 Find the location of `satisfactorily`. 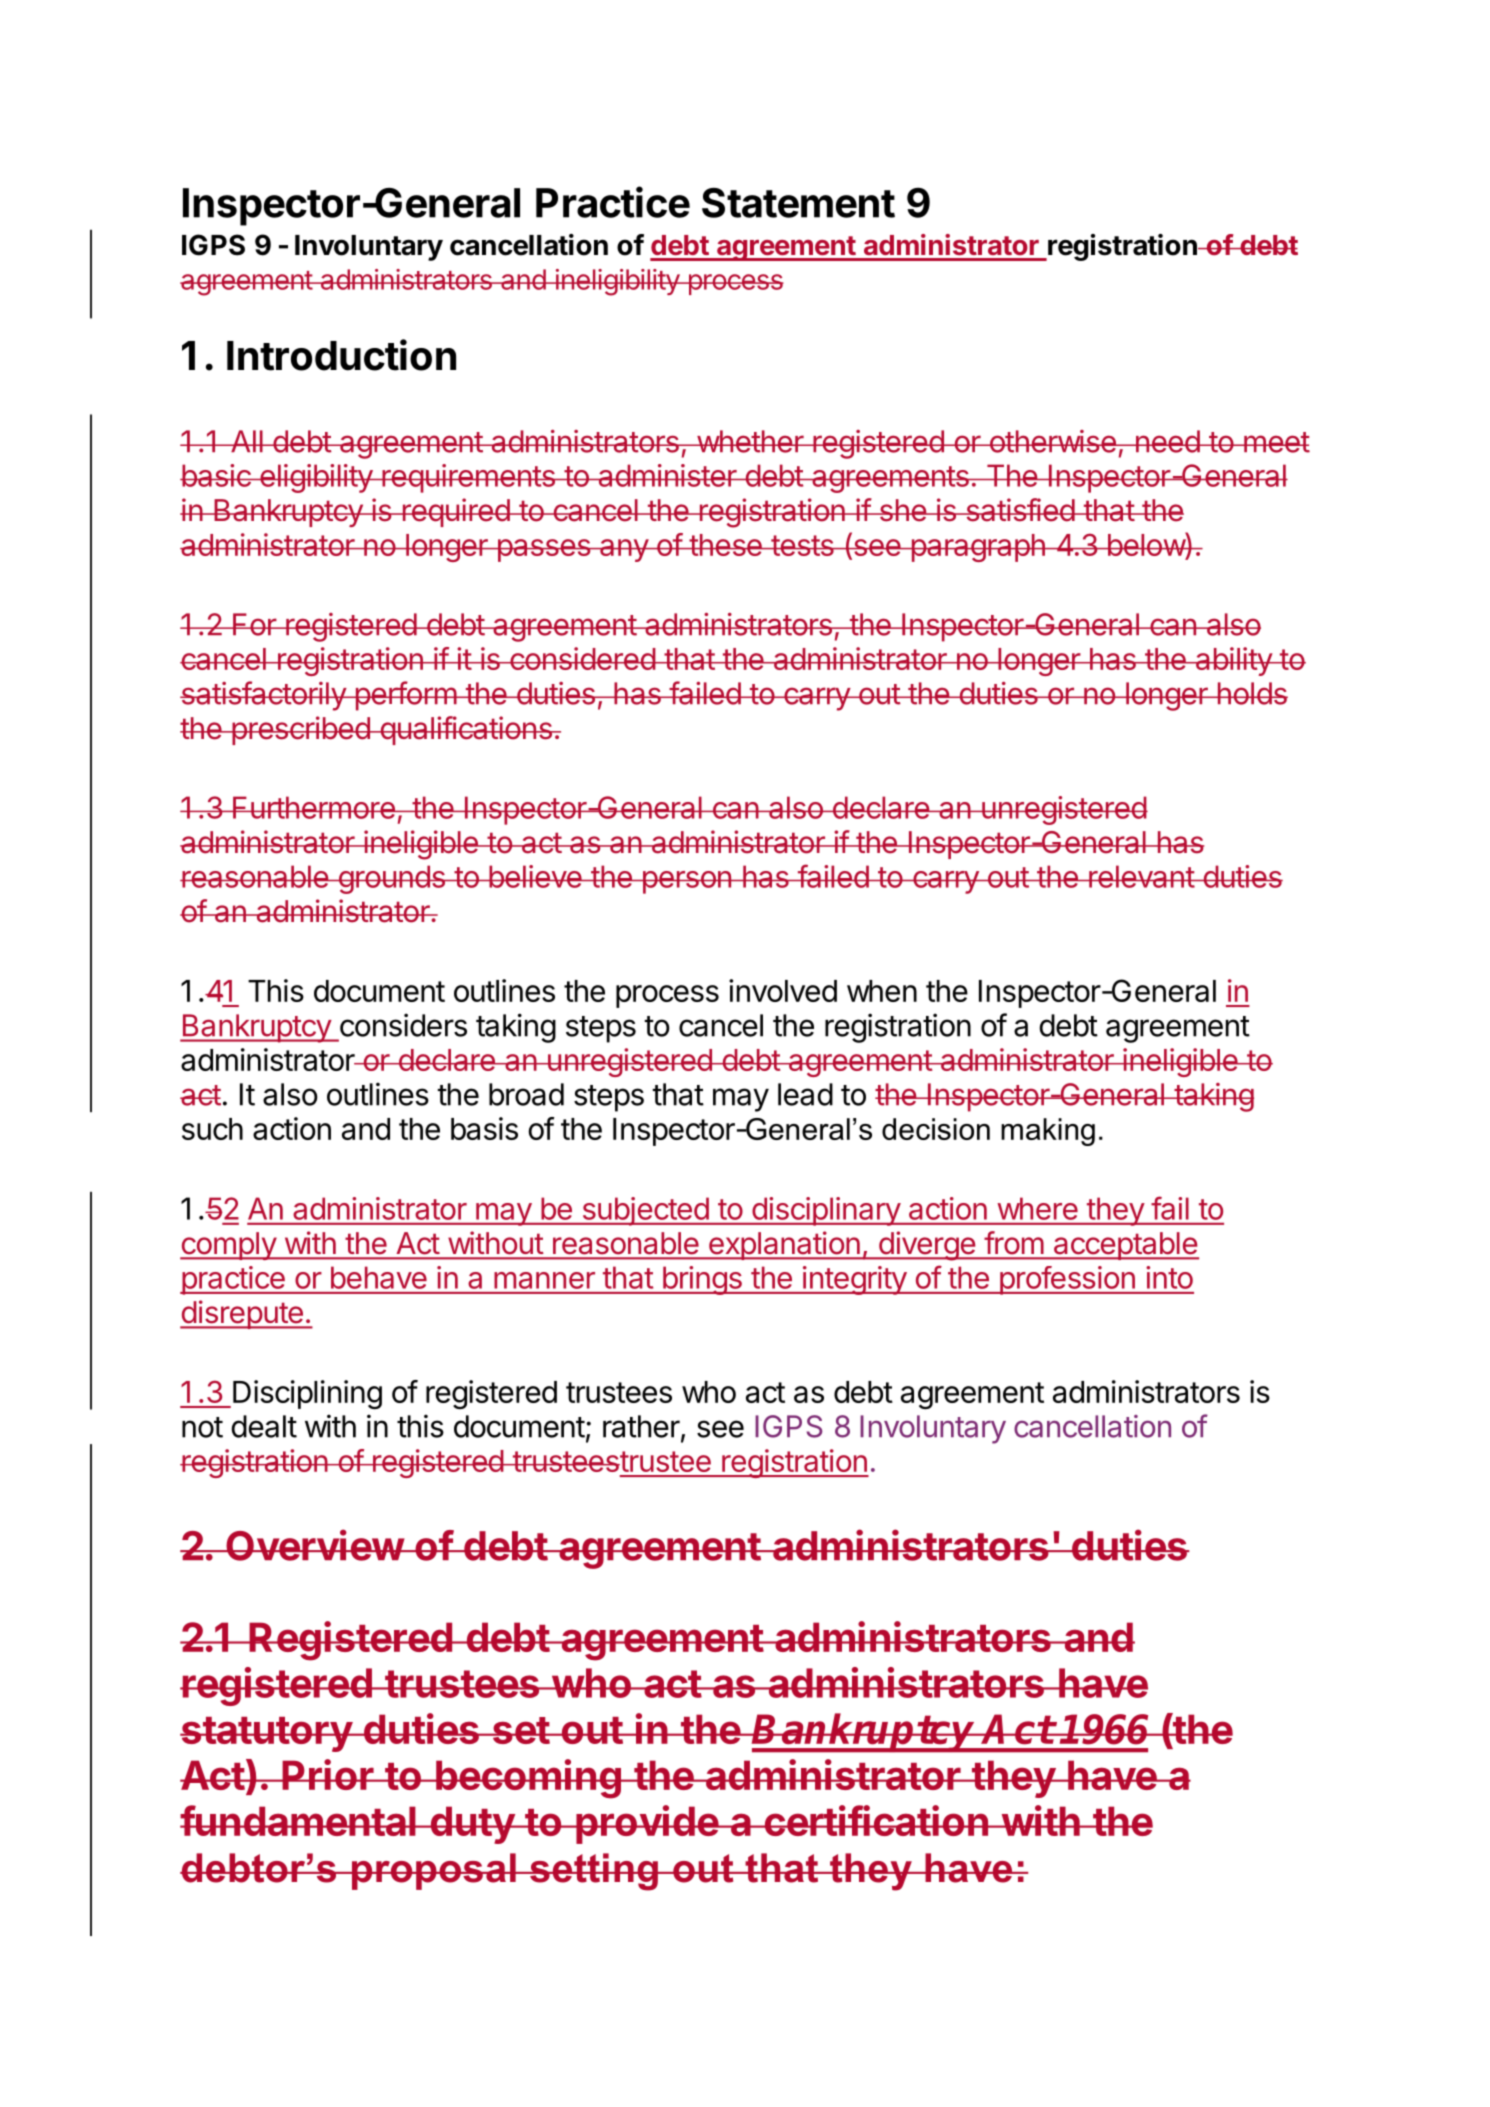

satisfactorily is located at coordinates (264, 696).
